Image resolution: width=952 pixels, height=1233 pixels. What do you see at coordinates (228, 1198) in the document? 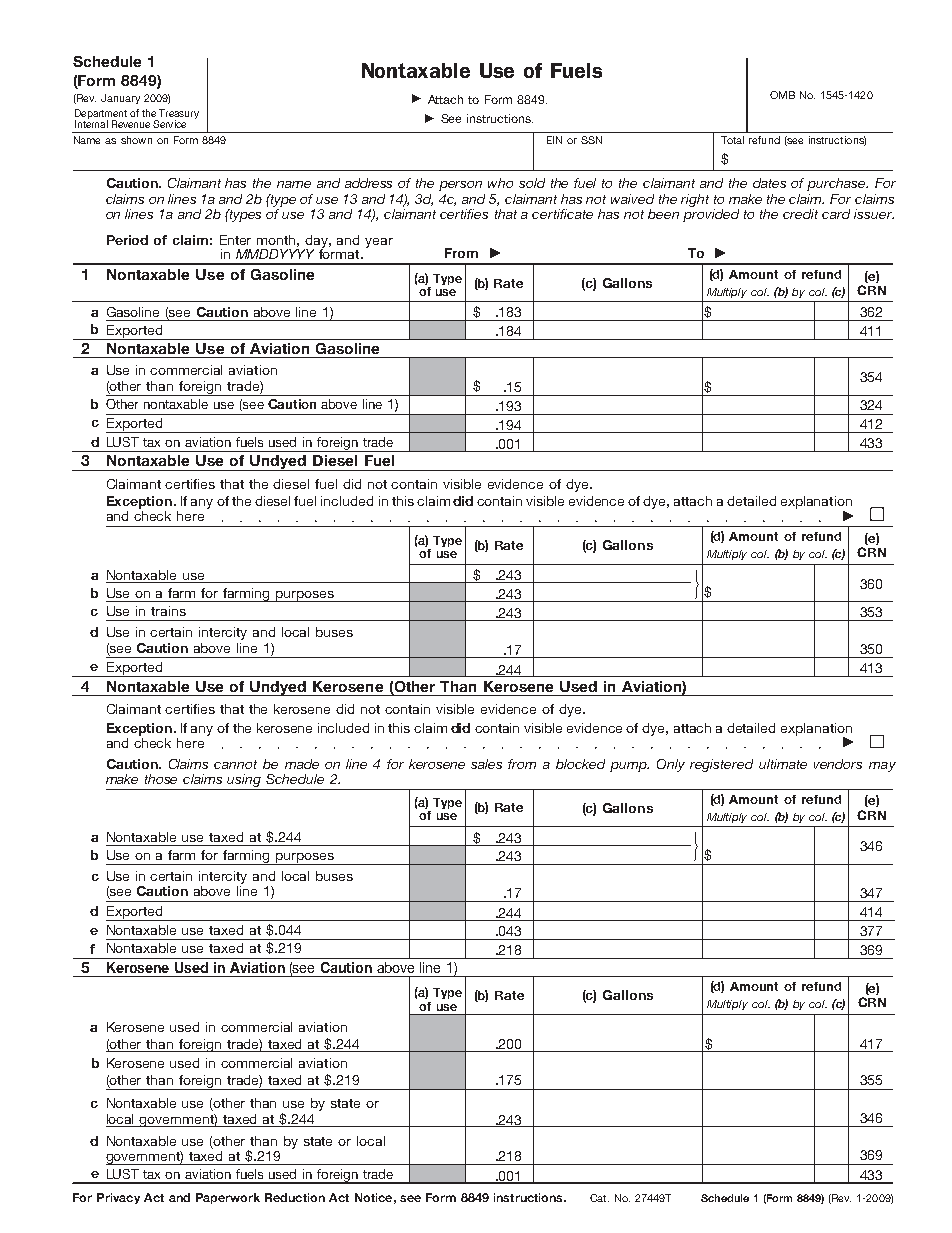
I see `Paperwork` at bounding box center [228, 1198].
